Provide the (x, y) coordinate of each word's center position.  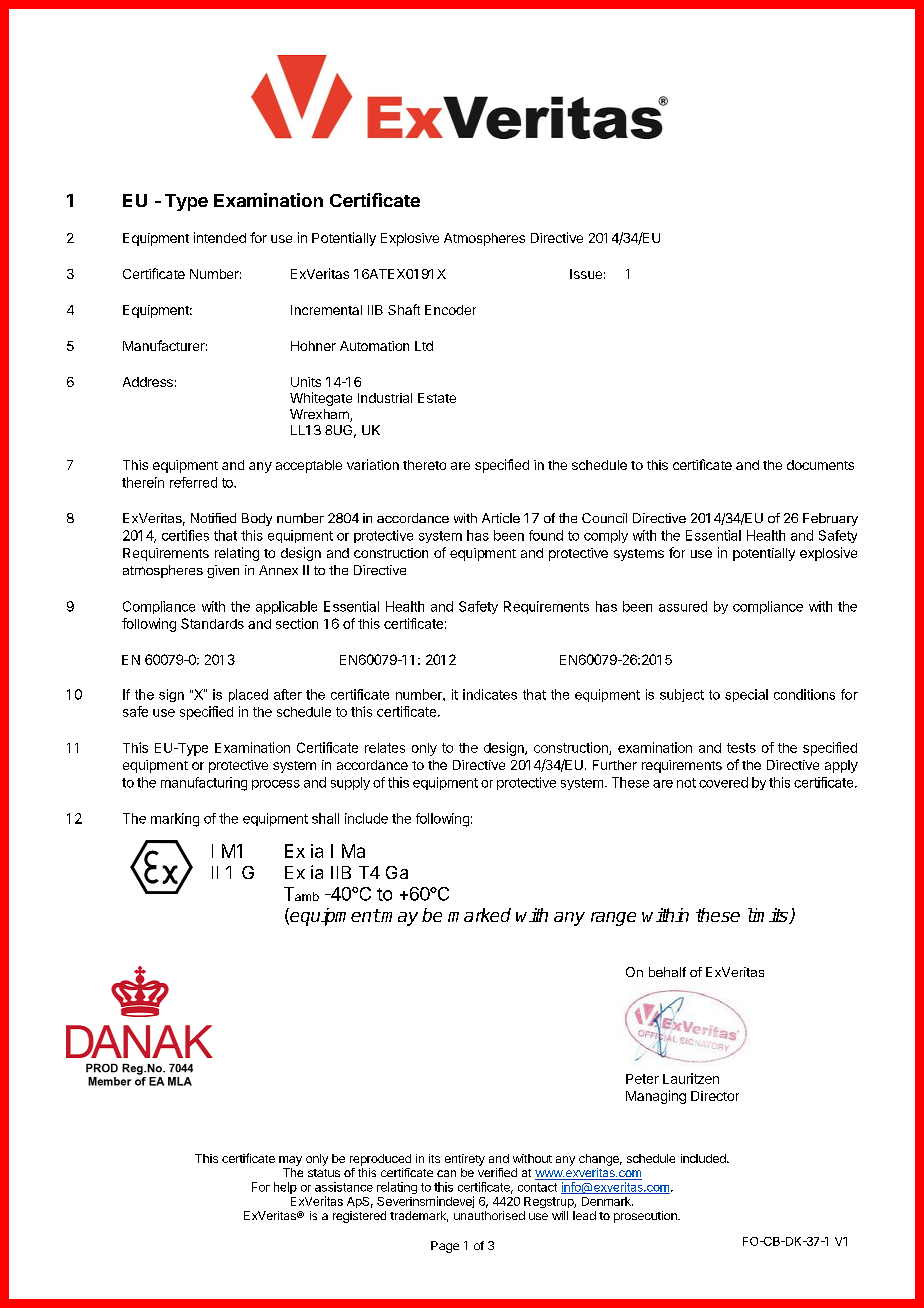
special (746, 695)
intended (220, 237)
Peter (642, 1079)
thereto (424, 465)
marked (479, 915)
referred (193, 482)
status (324, 1173)
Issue (586, 274)
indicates (490, 694)
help (285, 1188)
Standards (212, 623)
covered (723, 782)
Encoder (450, 310)
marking (175, 820)
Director (715, 1096)
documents (820, 465)
